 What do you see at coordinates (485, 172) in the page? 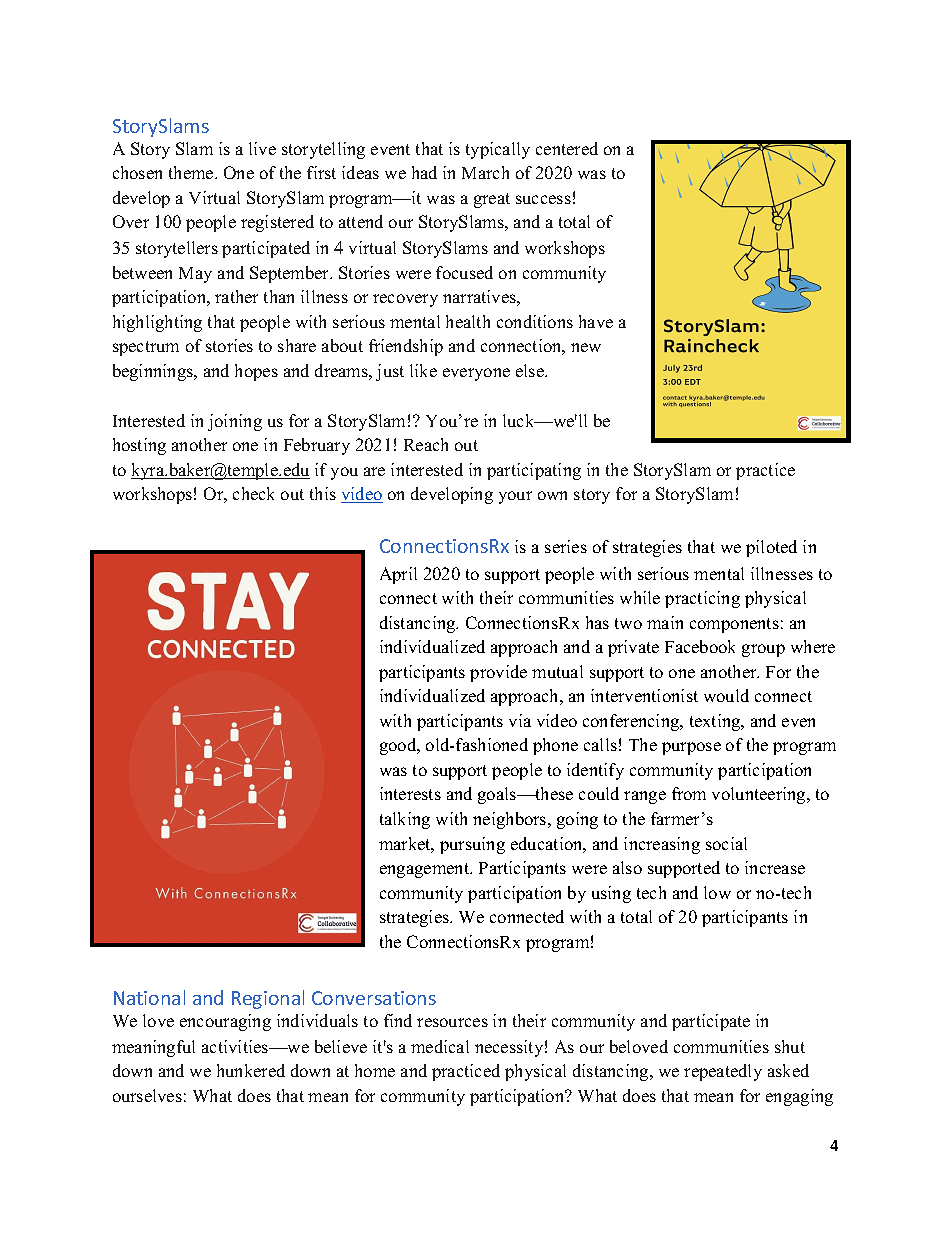
I see `March` at bounding box center [485, 172].
